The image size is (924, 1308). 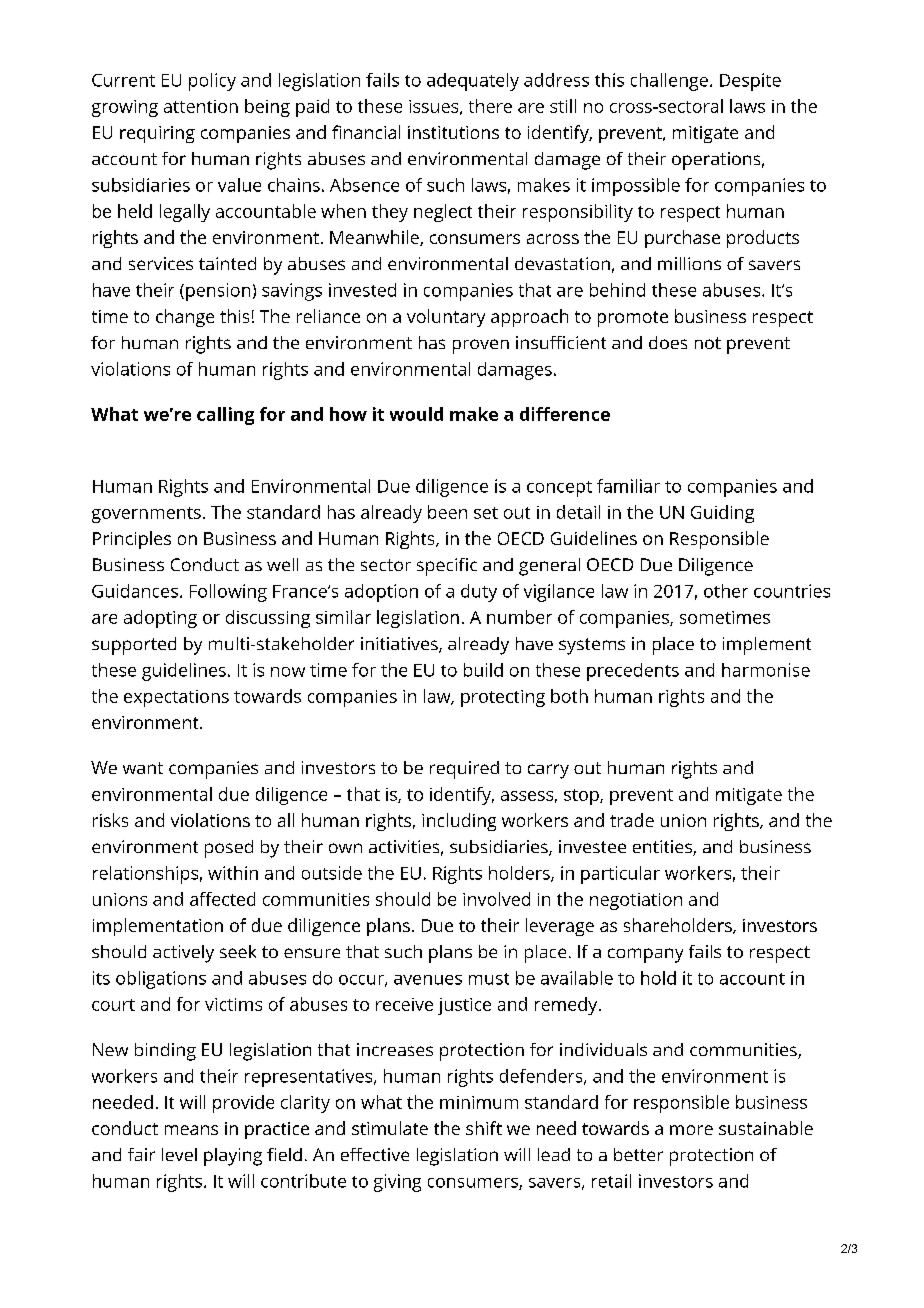 I want to click on institutions, so click(x=453, y=132).
